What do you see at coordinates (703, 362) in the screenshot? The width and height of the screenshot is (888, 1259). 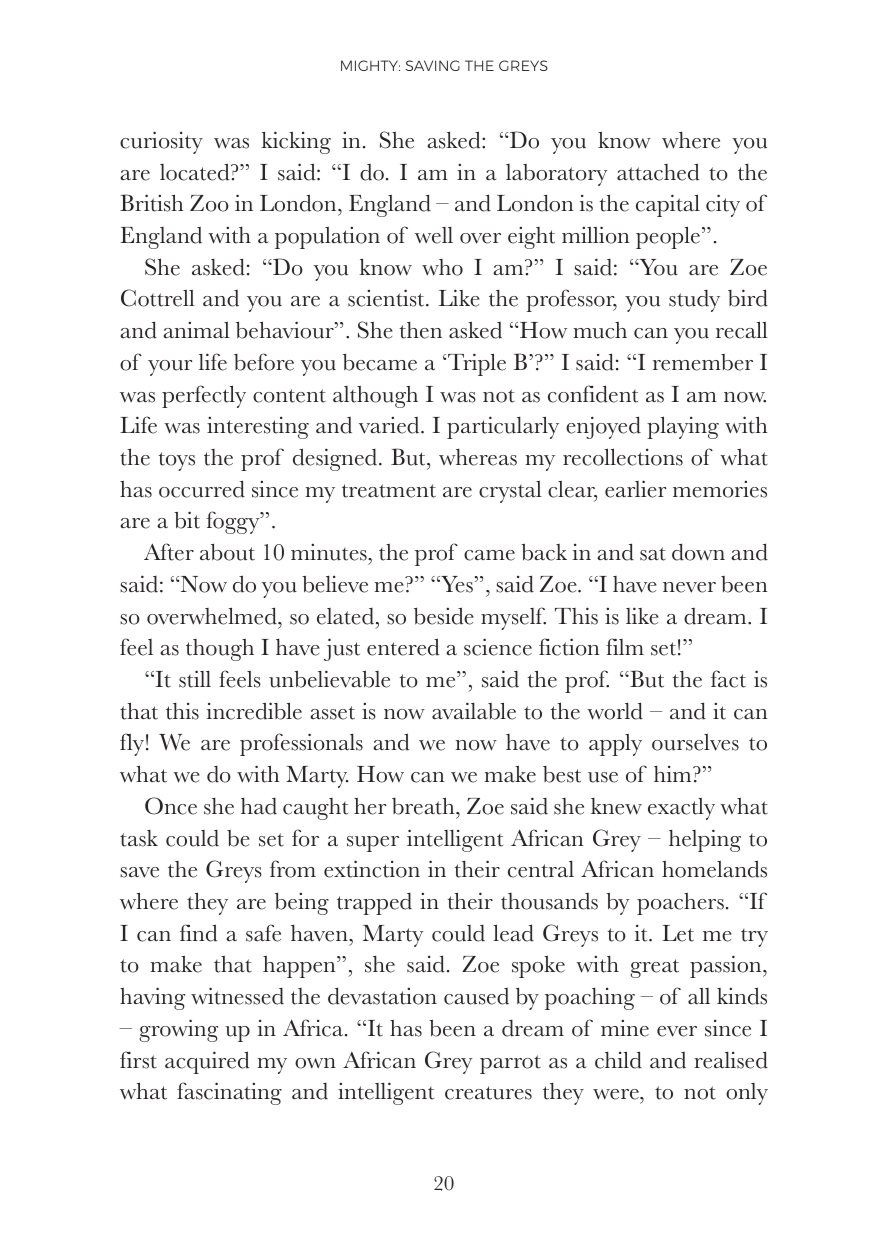 I see `remember` at bounding box center [703, 362].
